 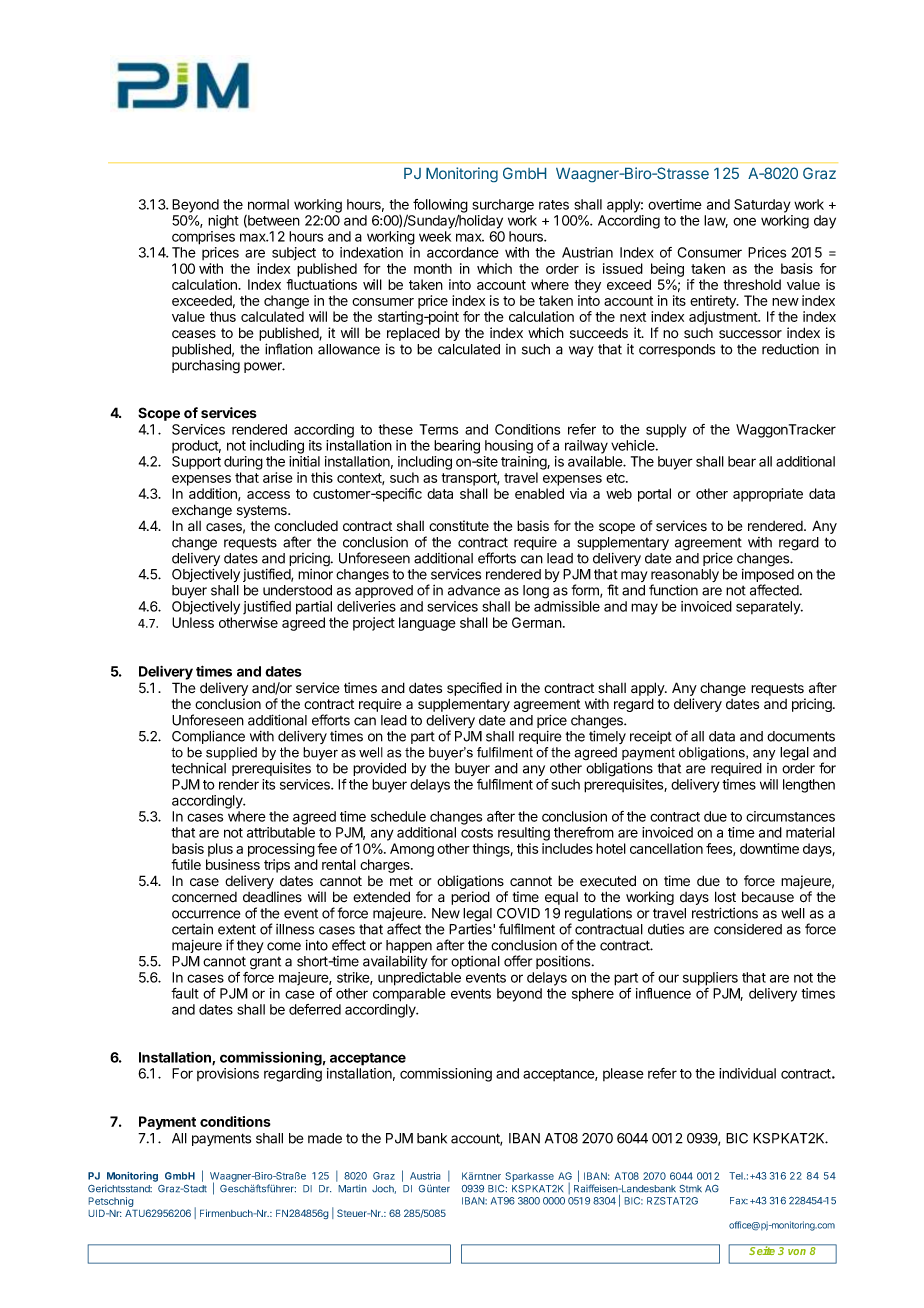 I want to click on understood, so click(x=297, y=590).
